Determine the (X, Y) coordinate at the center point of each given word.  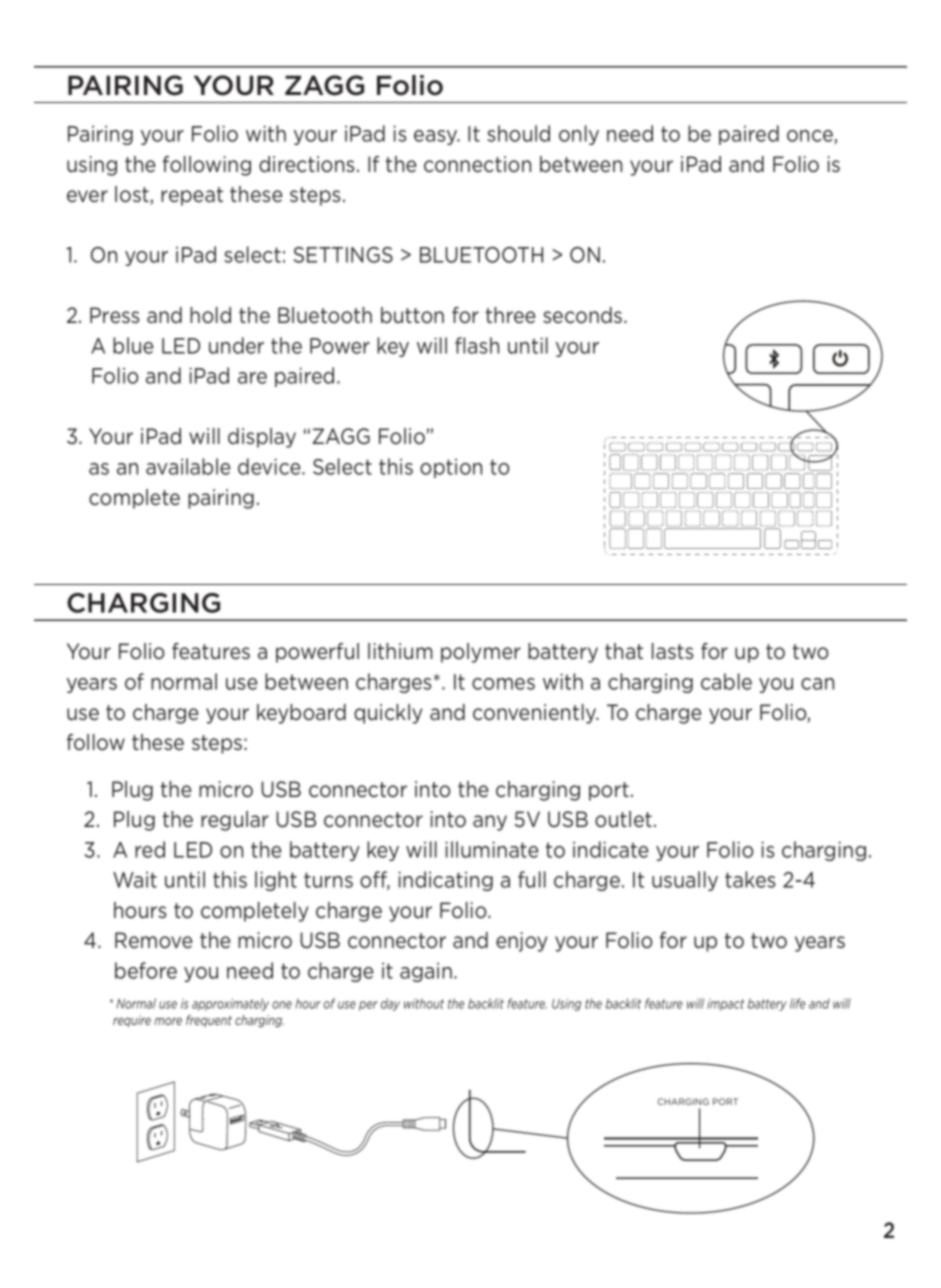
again (426, 972)
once (811, 137)
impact (726, 1005)
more (168, 1021)
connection (477, 164)
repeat (192, 196)
